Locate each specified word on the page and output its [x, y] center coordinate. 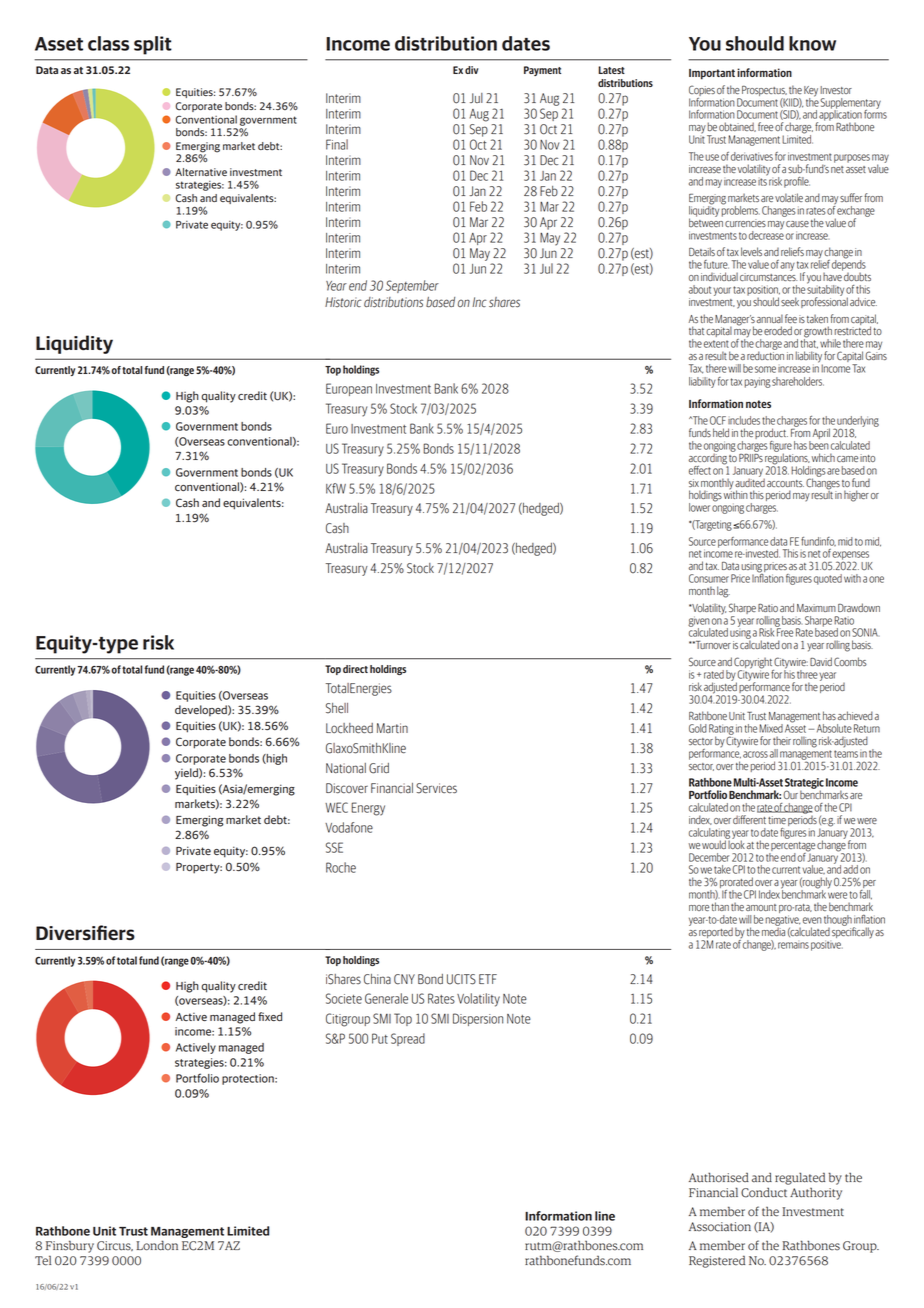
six [694, 483]
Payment [542, 71]
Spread [408, 1039]
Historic [343, 302]
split [153, 45]
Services [436, 788]
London [157, 1245]
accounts [785, 483]
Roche [341, 867]
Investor [836, 90]
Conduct [764, 1193]
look [736, 843]
